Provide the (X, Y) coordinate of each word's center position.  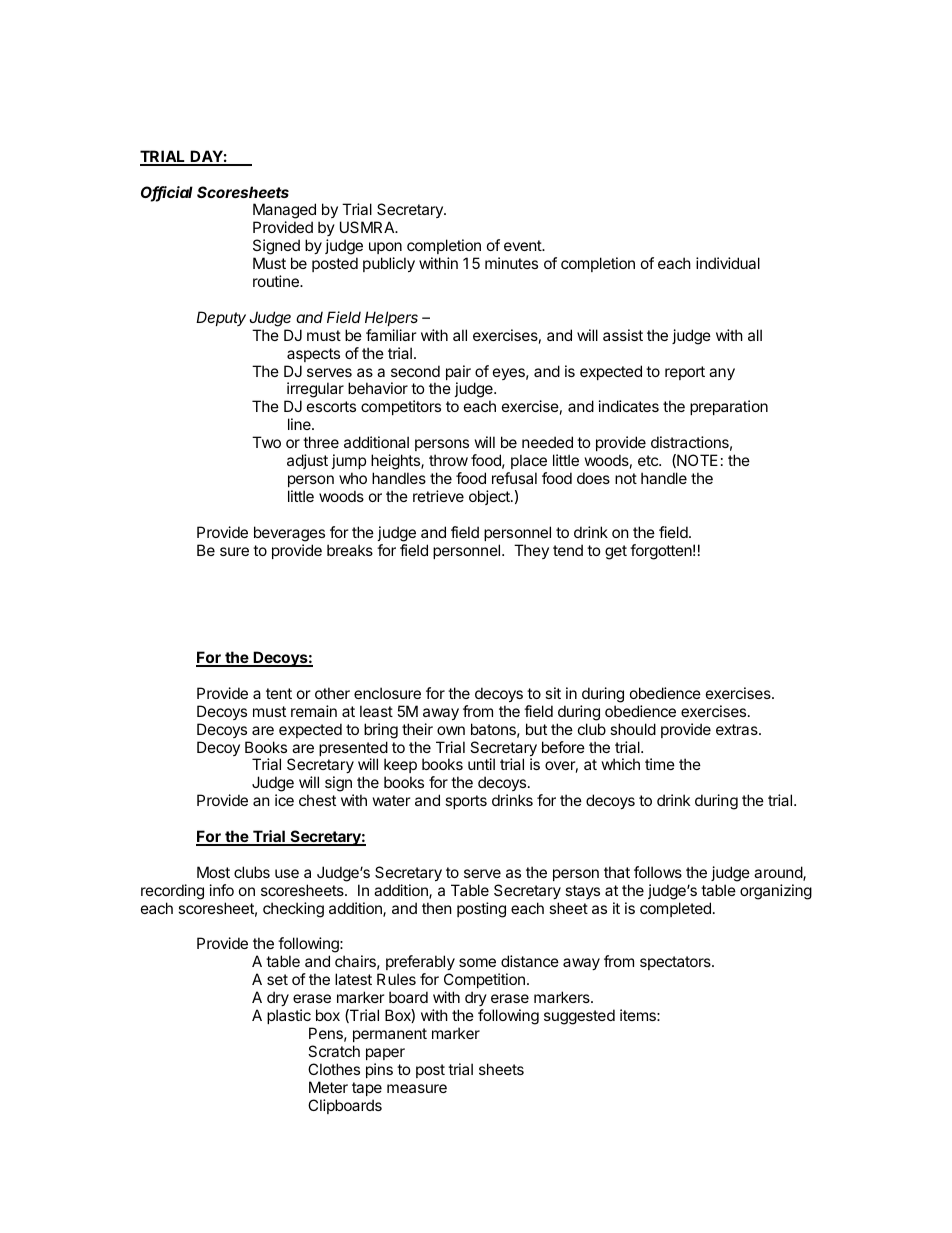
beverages (289, 534)
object (490, 497)
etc (649, 460)
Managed (284, 212)
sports (466, 802)
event (523, 245)
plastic (289, 1016)
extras (738, 729)
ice (284, 800)
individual (728, 263)
